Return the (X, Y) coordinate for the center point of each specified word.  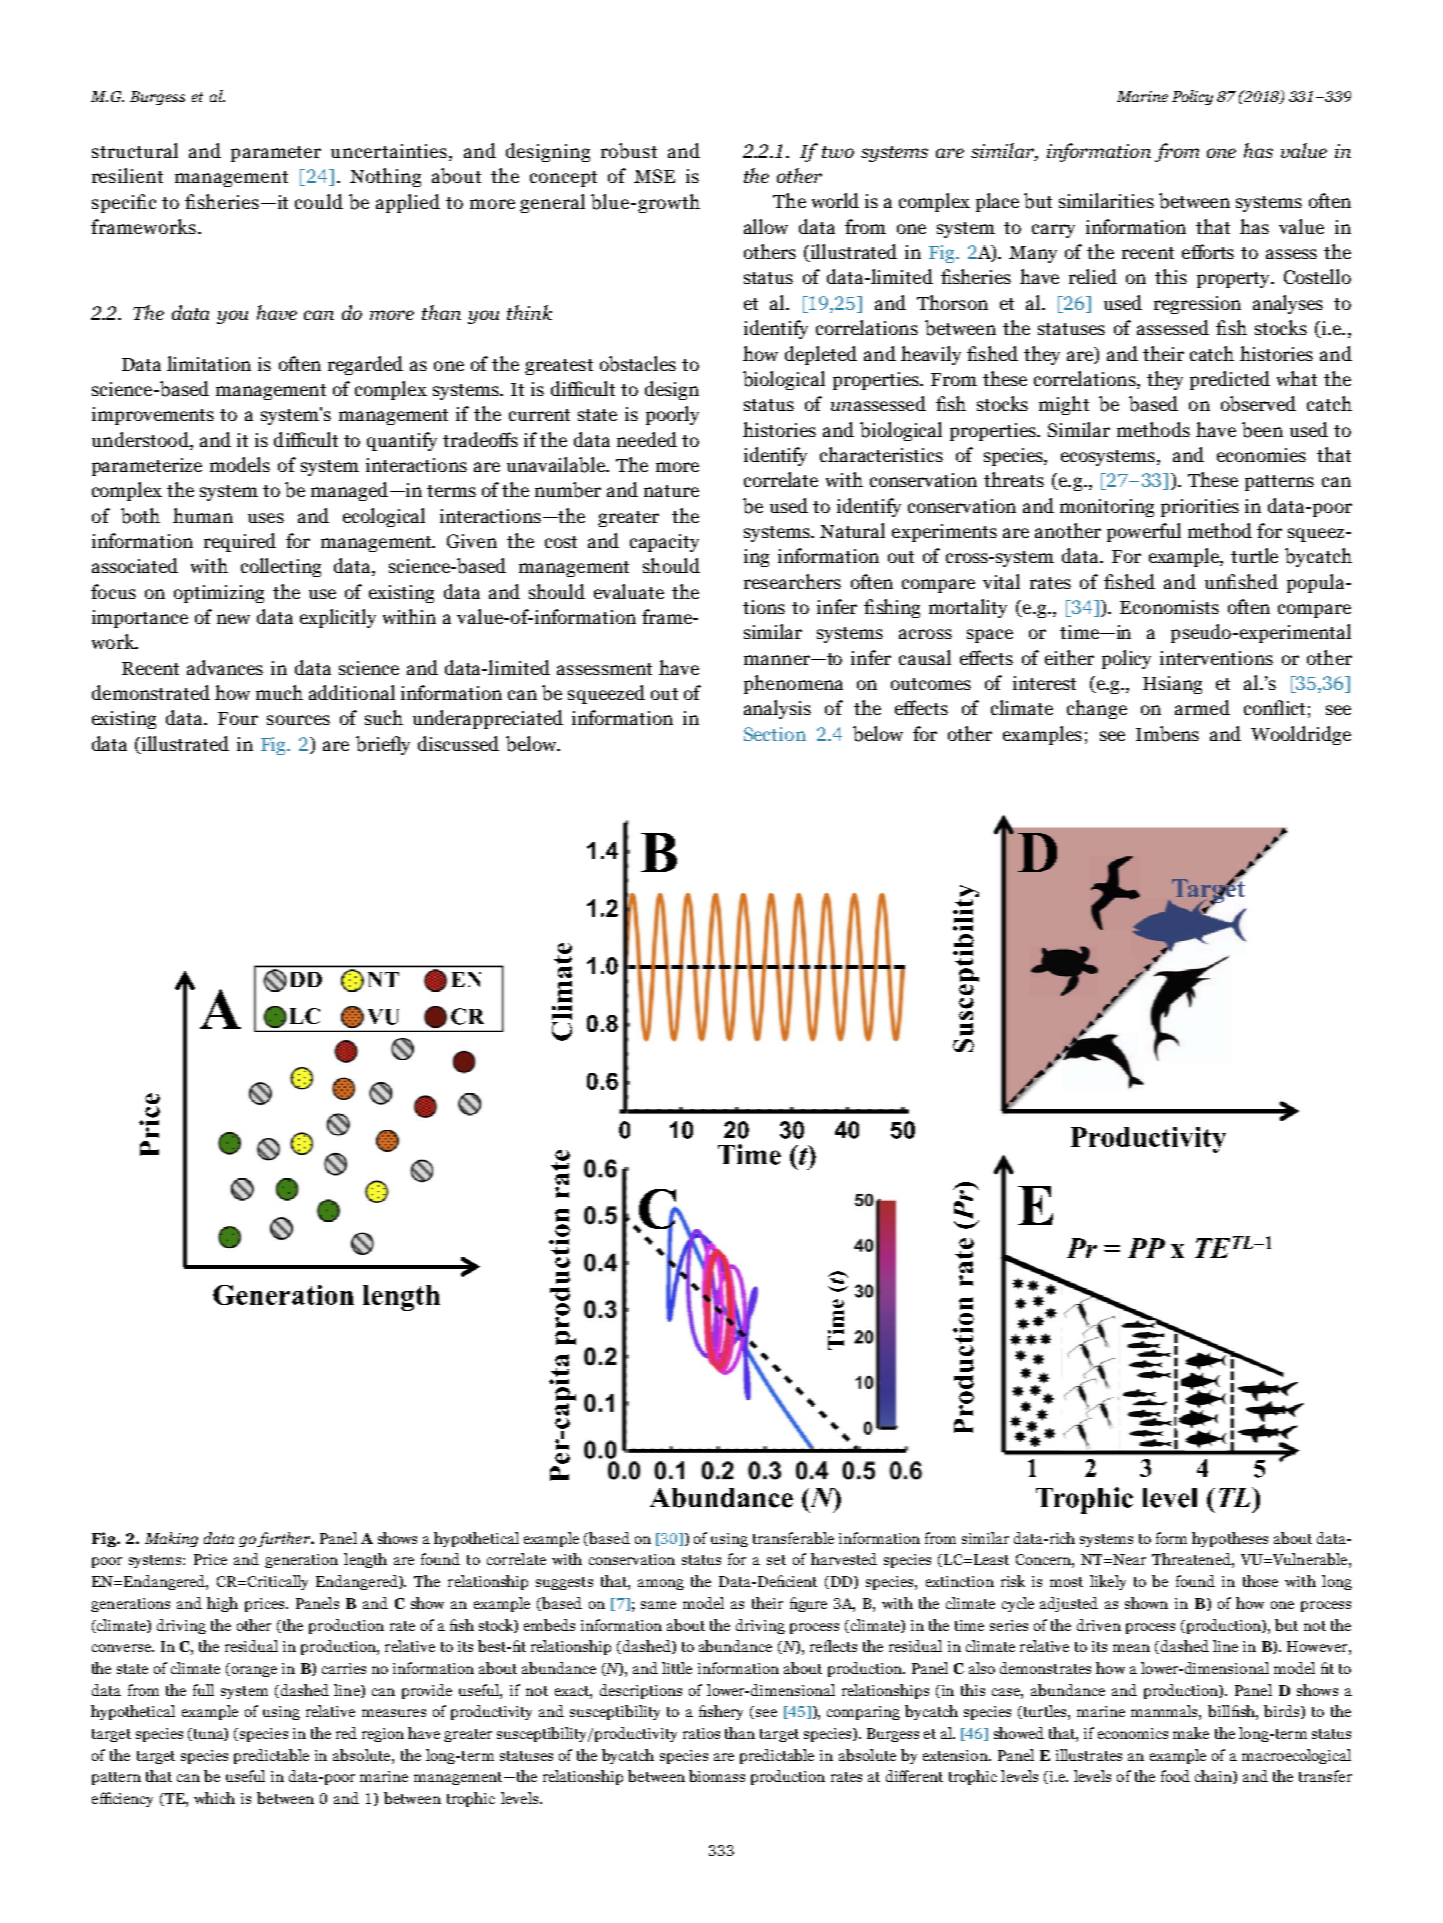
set (776, 1560)
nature (671, 491)
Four (238, 718)
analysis (777, 709)
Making (171, 1539)
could (319, 201)
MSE (654, 176)
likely (1108, 1582)
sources (298, 720)
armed (1202, 707)
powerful (1144, 532)
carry (1053, 231)
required (240, 542)
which (214, 1798)
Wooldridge (1301, 735)
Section (775, 734)
